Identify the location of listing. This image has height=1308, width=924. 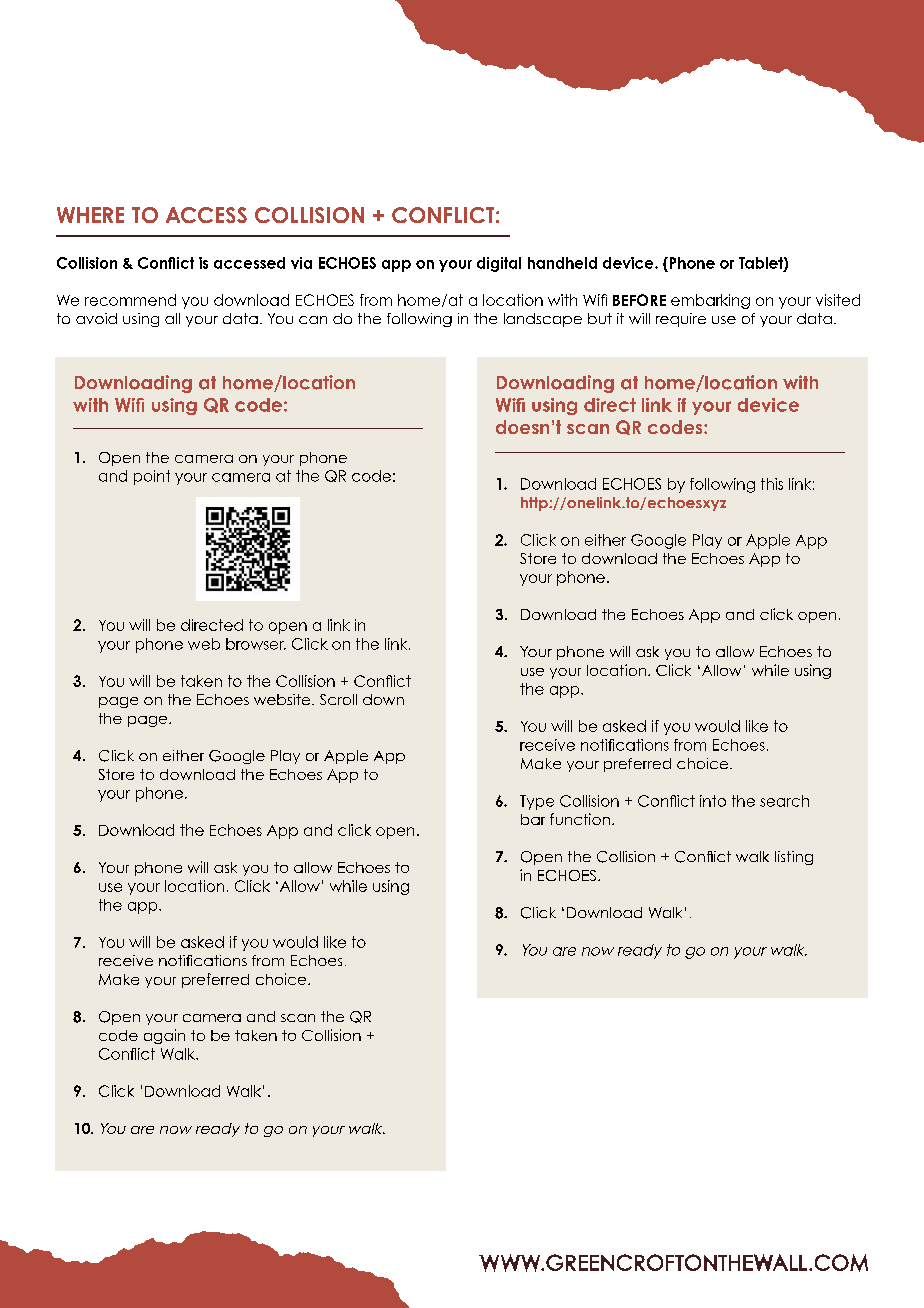
(794, 858).
